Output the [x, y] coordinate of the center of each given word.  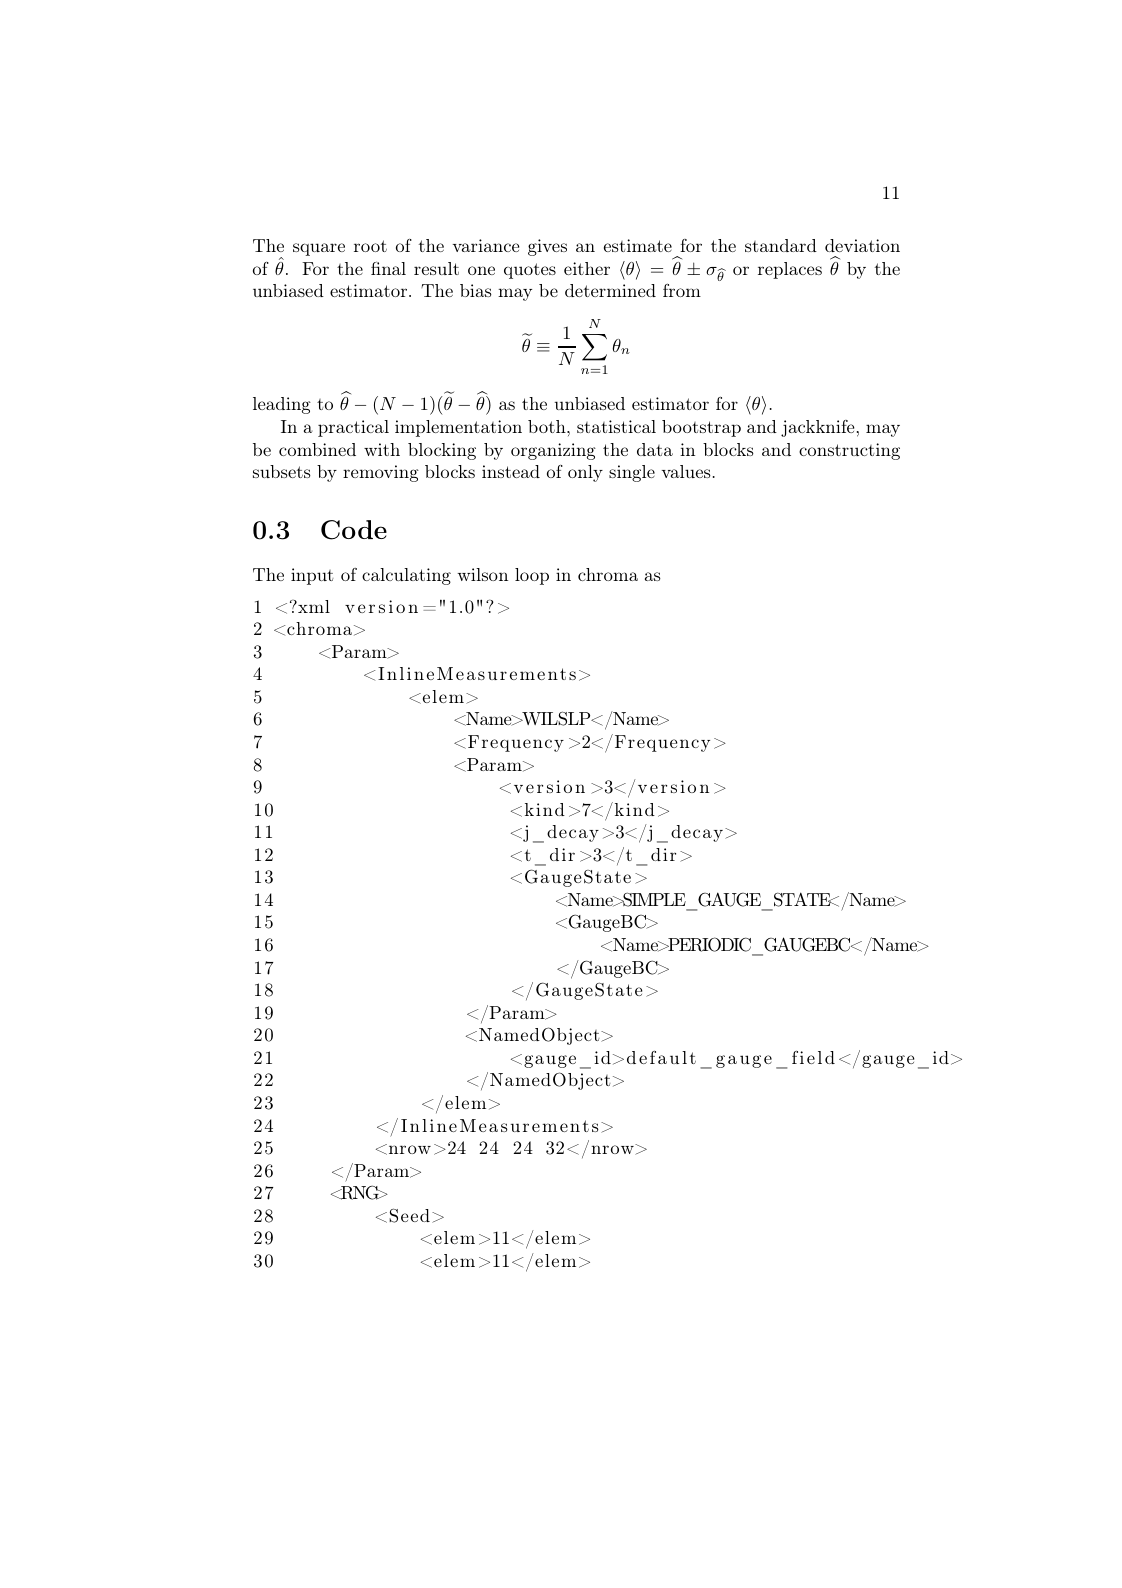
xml [313, 606]
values [686, 471]
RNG [360, 1192]
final [388, 268]
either [587, 268]
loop [532, 576]
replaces [790, 270]
